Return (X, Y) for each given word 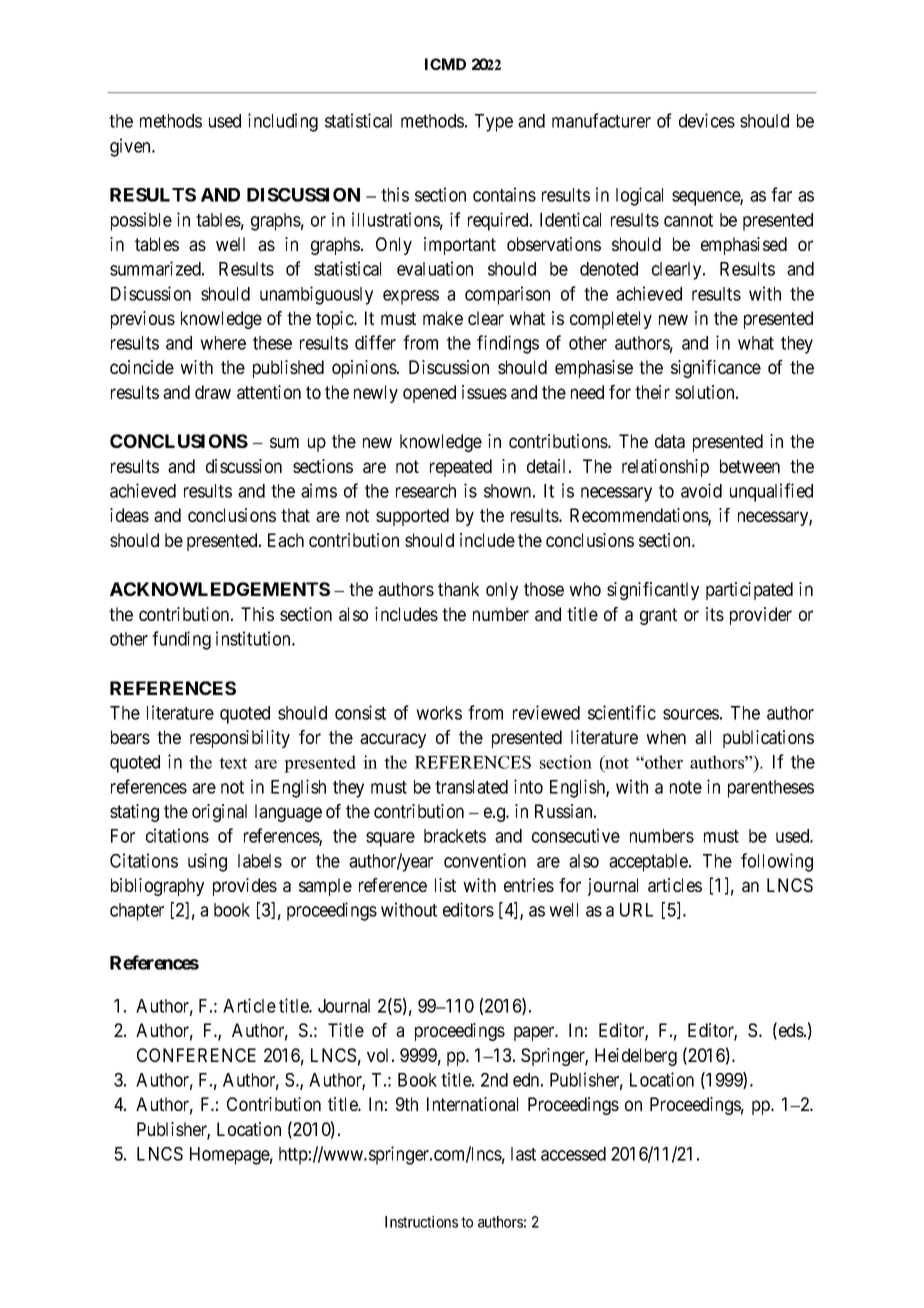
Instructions (421, 1222)
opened (429, 394)
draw (213, 392)
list (445, 885)
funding (181, 640)
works (439, 713)
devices (707, 120)
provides (245, 887)
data (670, 441)
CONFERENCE (196, 1055)
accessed (573, 1154)
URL (636, 910)
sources (691, 714)
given (131, 147)
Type (494, 123)
